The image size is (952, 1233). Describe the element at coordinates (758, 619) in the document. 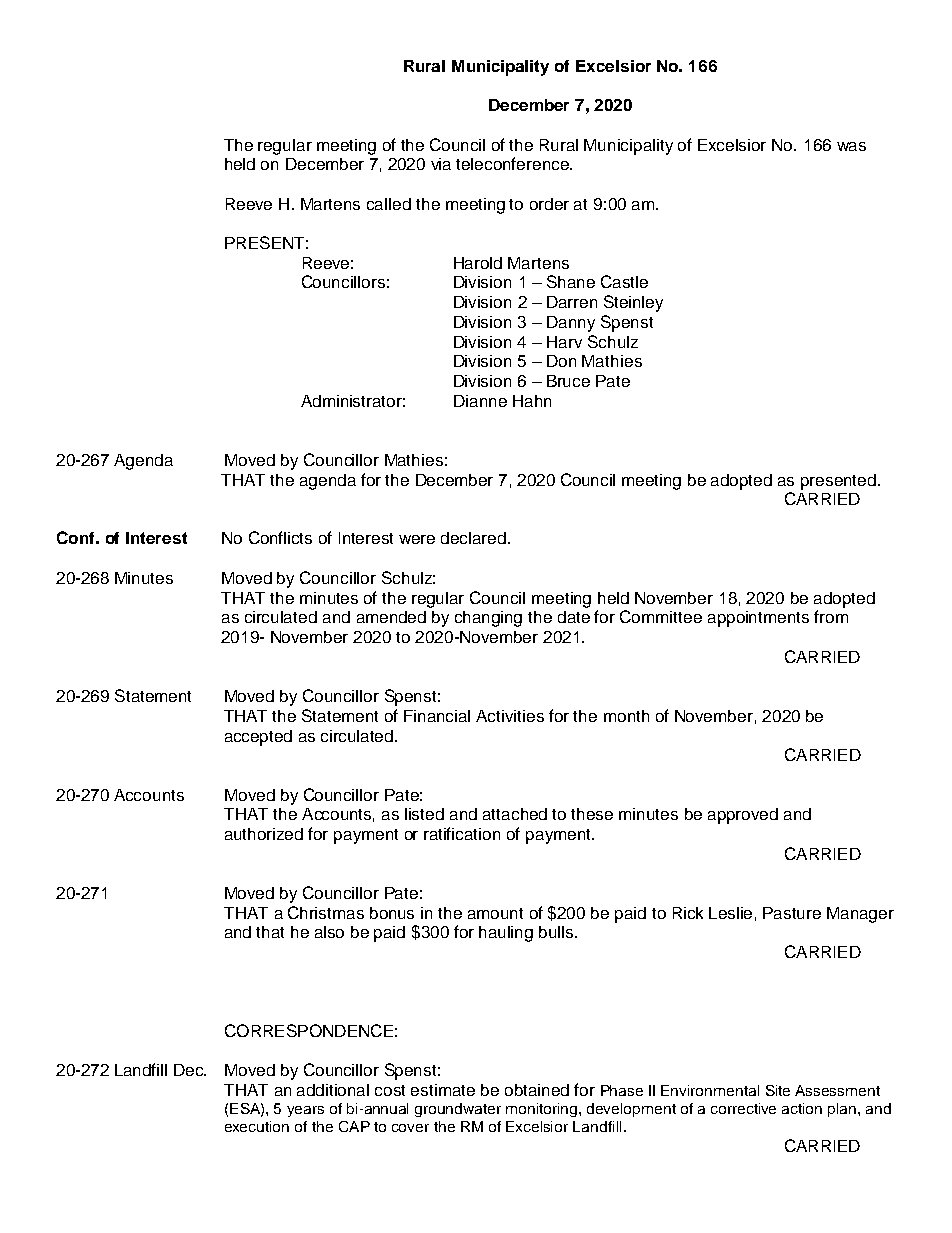

I see `appointments` at that location.
